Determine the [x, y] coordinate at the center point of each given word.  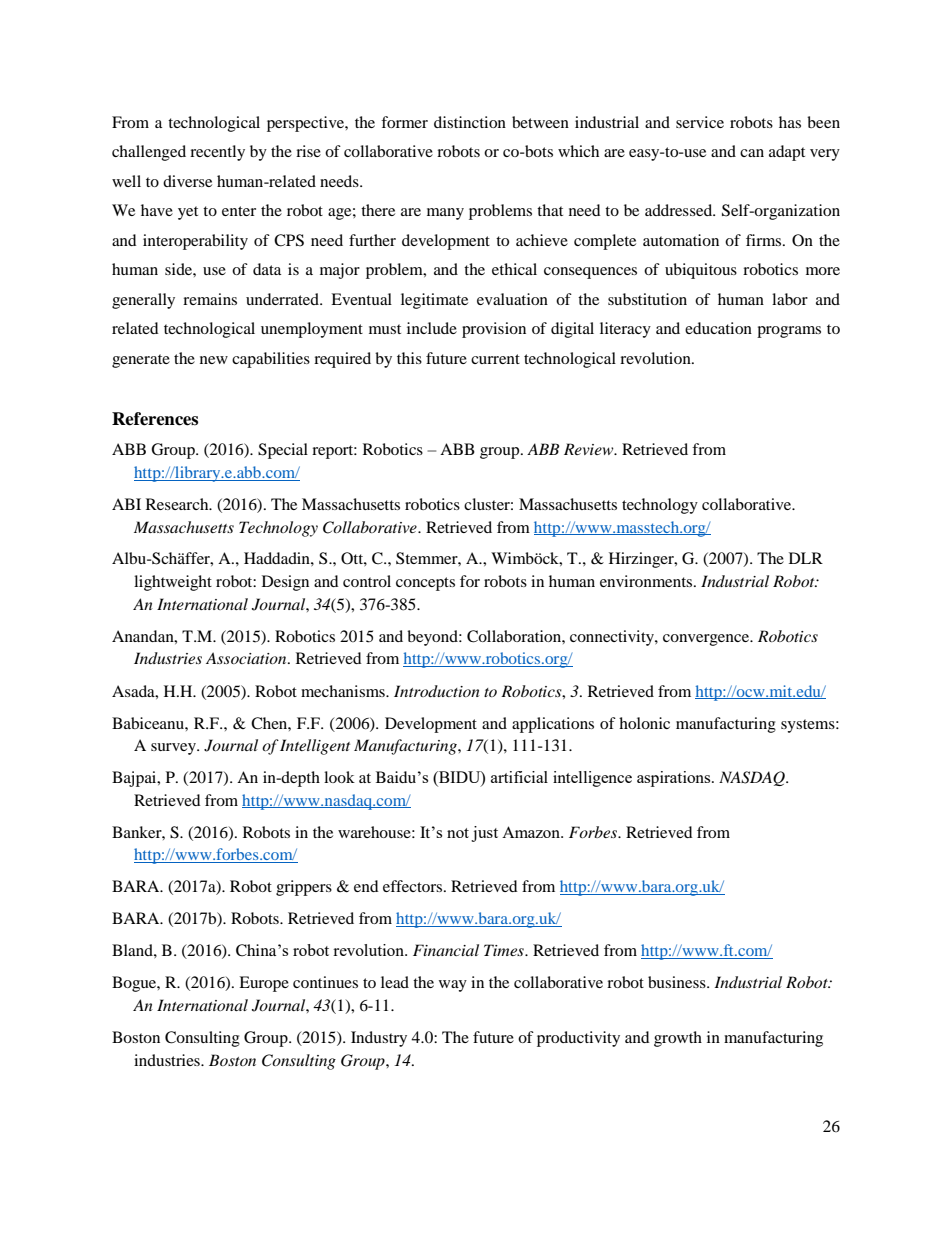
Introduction [437, 691]
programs [789, 332]
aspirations [675, 779]
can [752, 153]
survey [174, 749]
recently [217, 153]
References [155, 419]
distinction [470, 122]
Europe [264, 984]
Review [590, 449]
